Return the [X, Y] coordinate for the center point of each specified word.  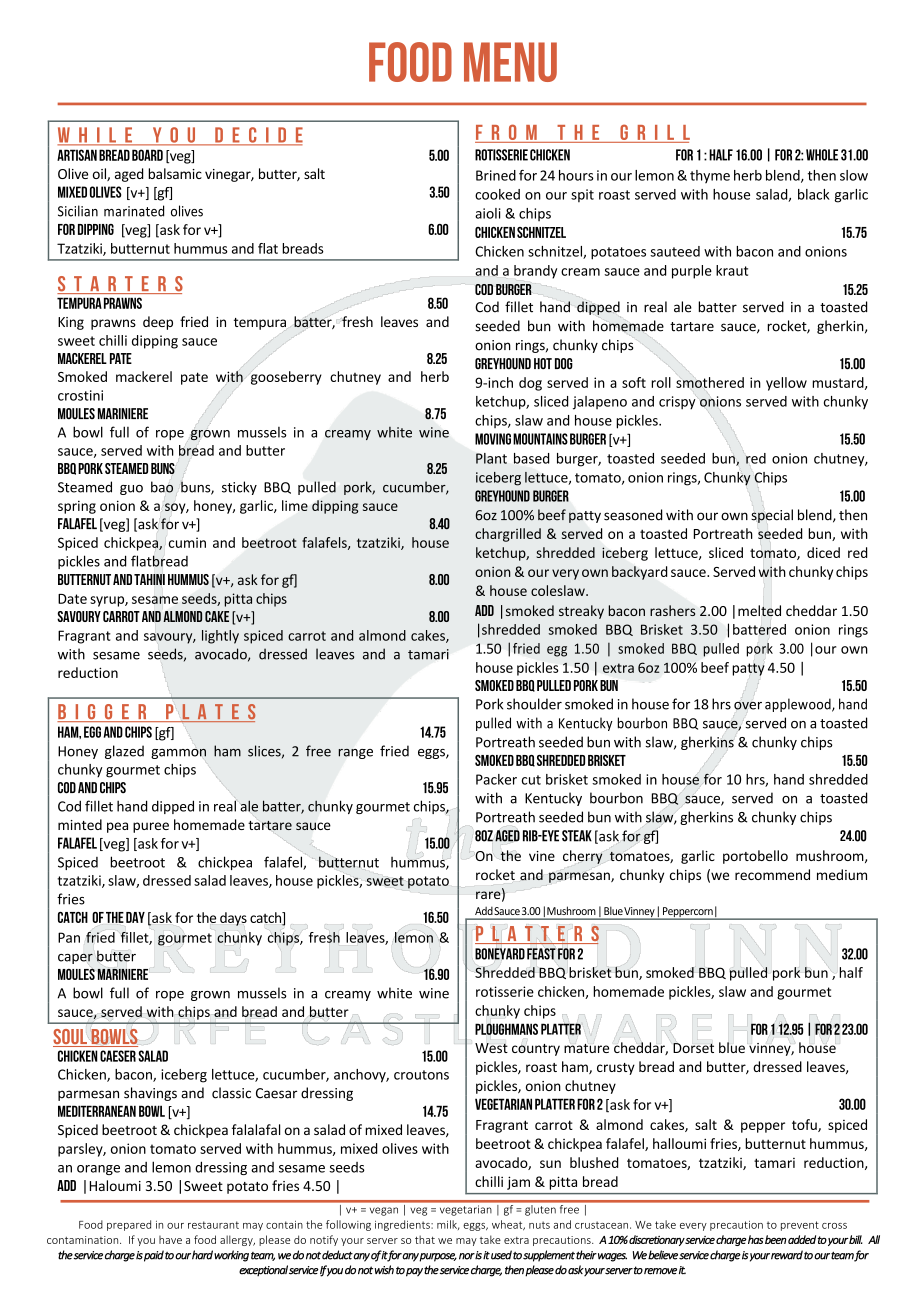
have [170, 1240]
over [748, 704]
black [814, 194]
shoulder [534, 704]
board [147, 155]
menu [510, 62]
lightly [220, 637]
